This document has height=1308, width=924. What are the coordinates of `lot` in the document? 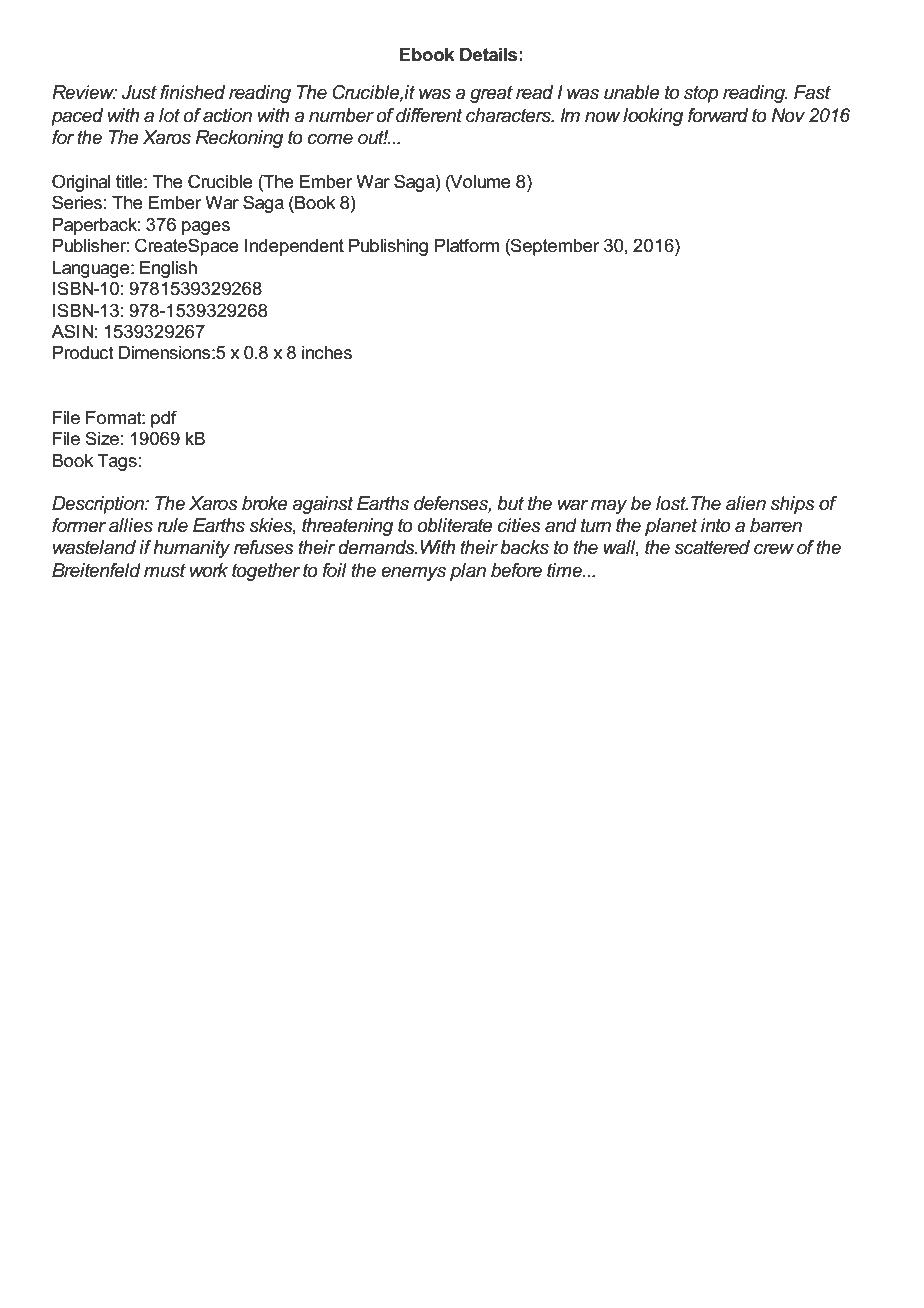 It's located at (169, 115).
